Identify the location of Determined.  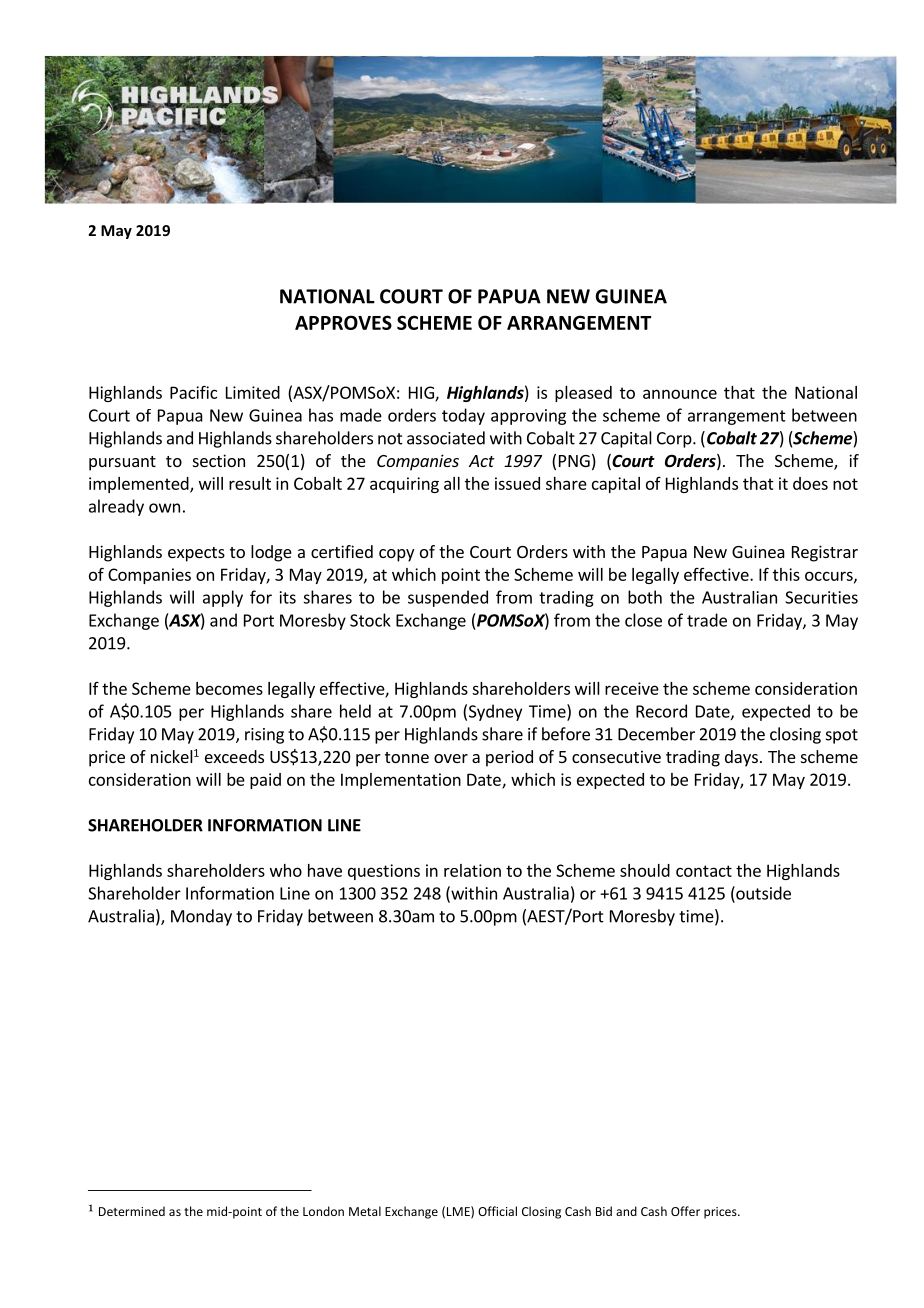
(132, 1211).
